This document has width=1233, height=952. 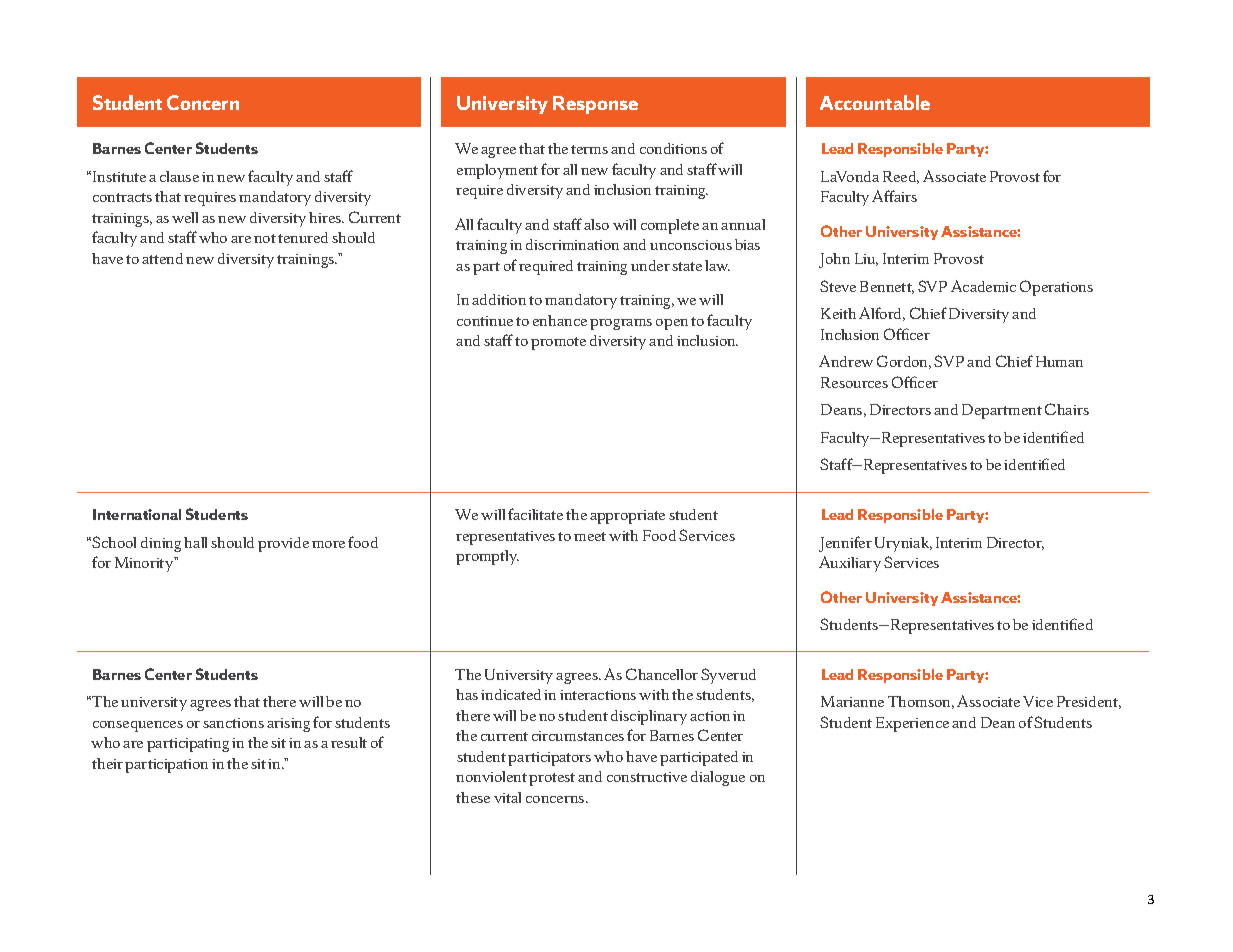 What do you see at coordinates (137, 514) in the document?
I see `International` at bounding box center [137, 514].
